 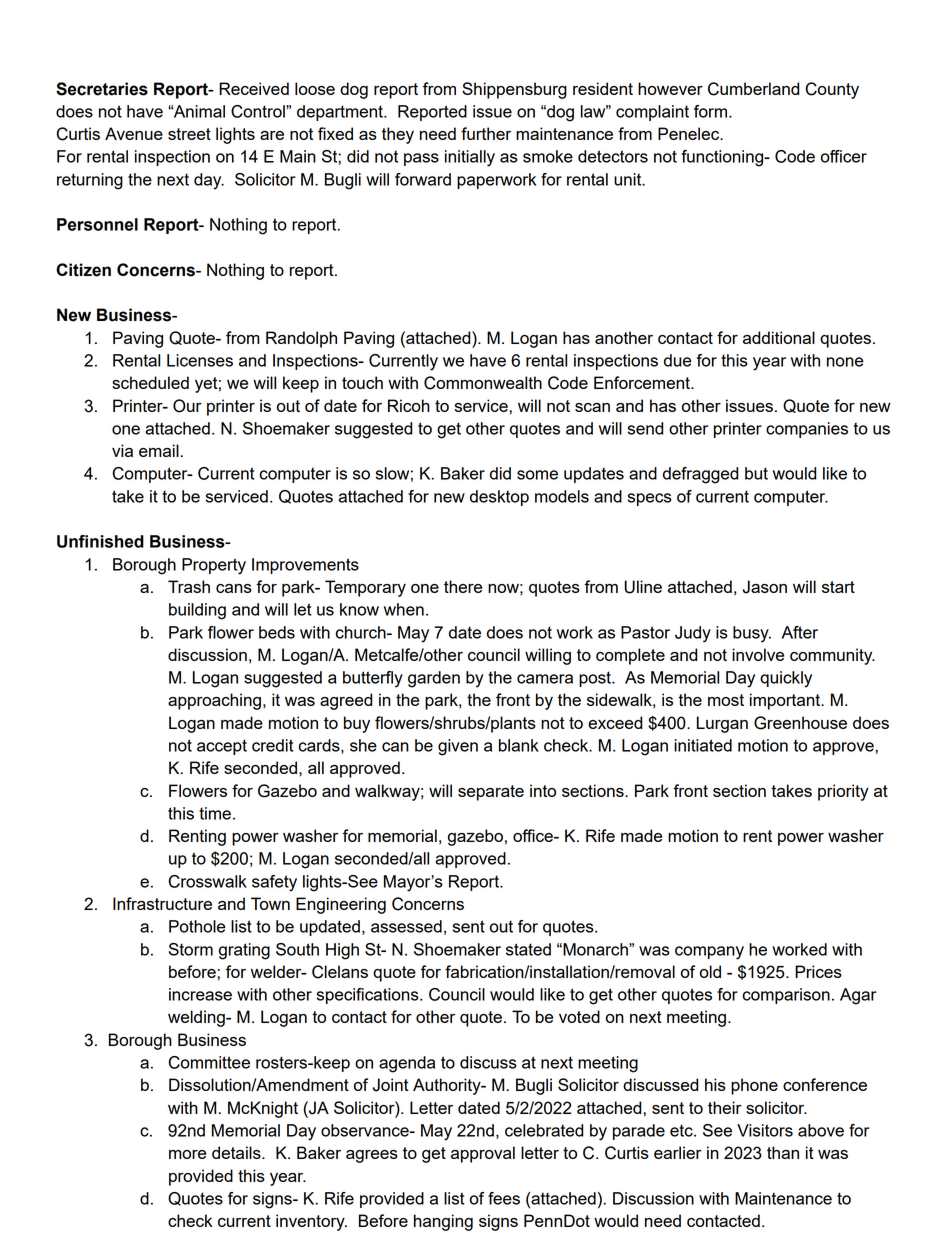 I want to click on more, so click(x=187, y=1154).
